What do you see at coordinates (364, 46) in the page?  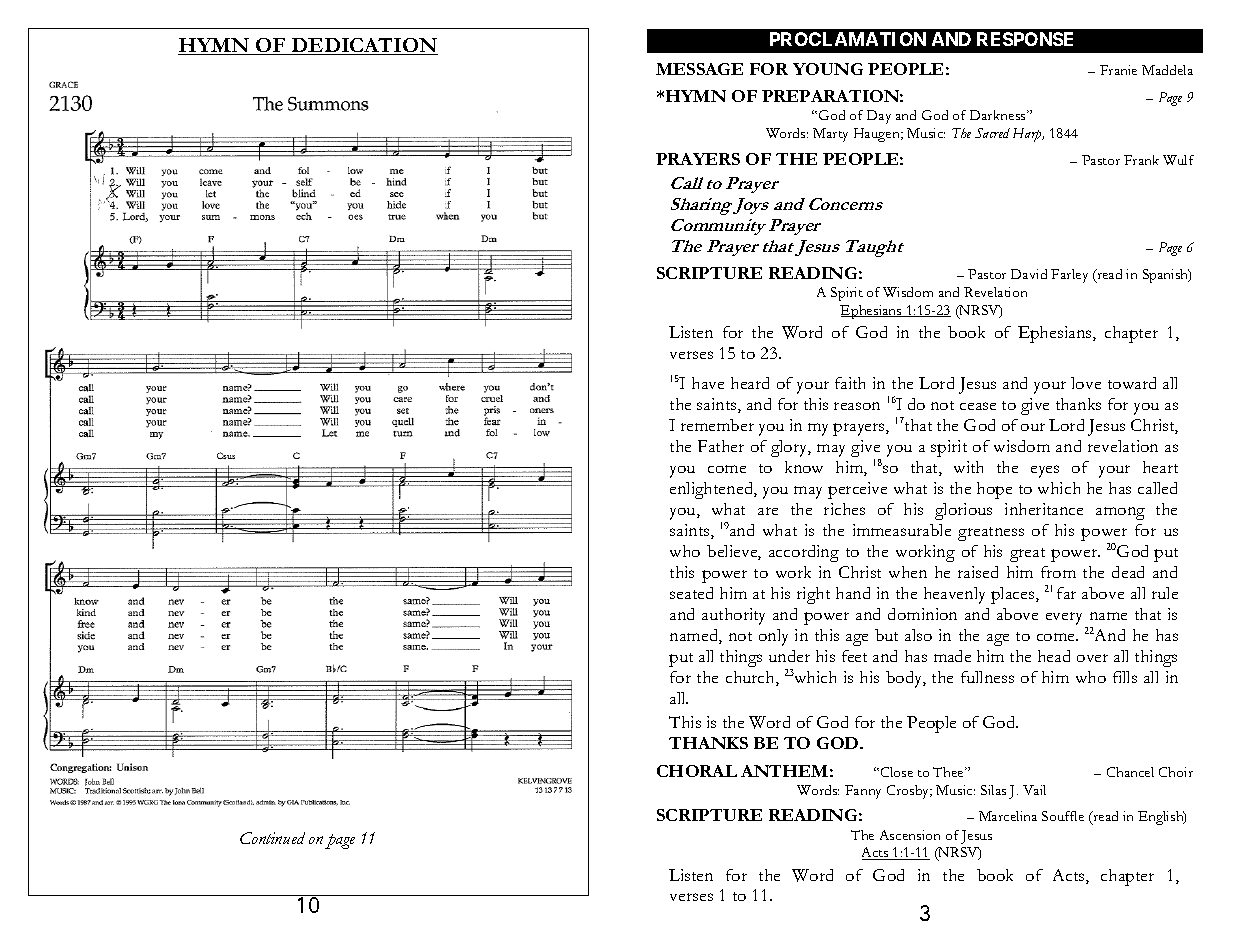 I see `DEDICATION` at bounding box center [364, 46].
